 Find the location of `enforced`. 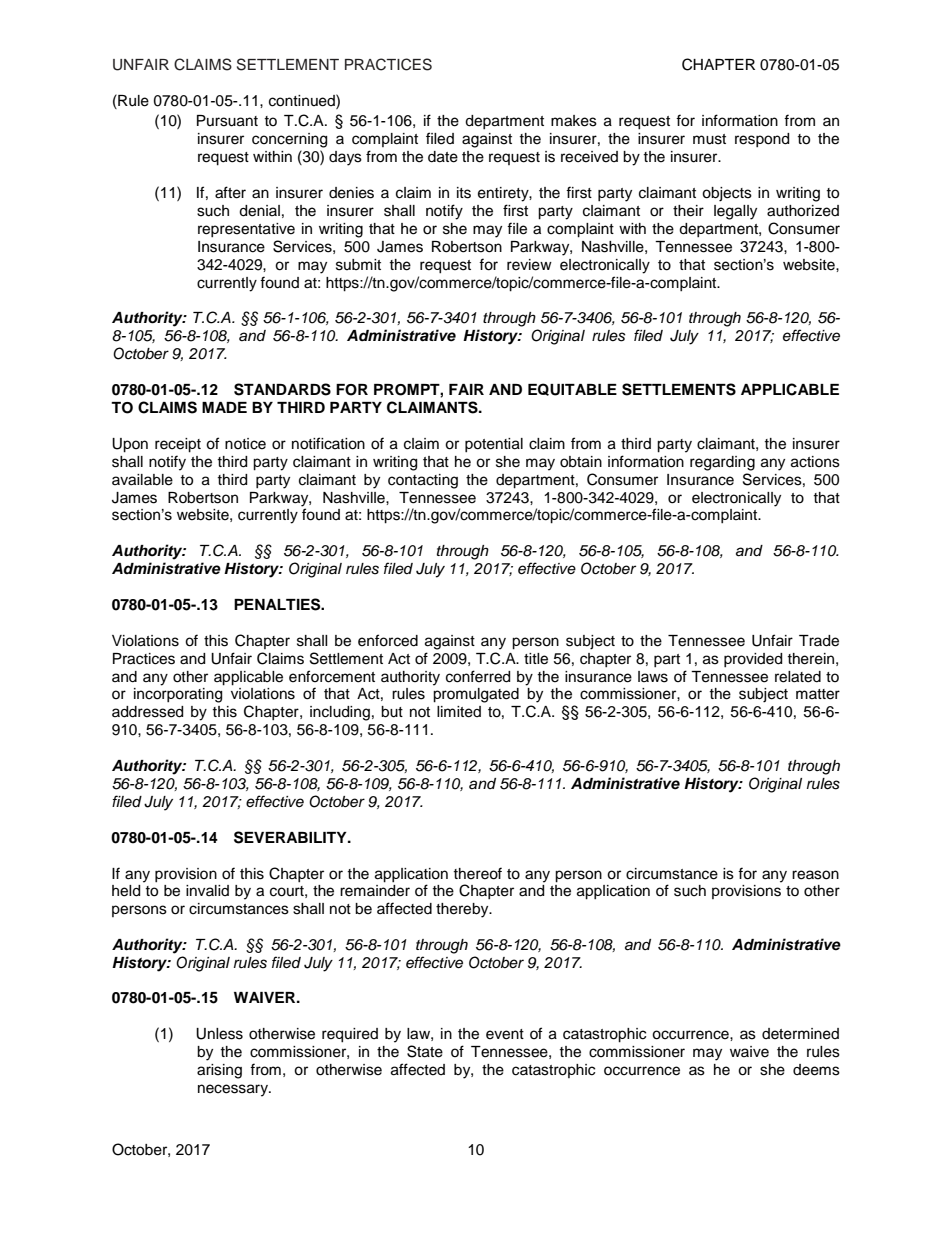

enforced is located at coordinates (388, 640).
